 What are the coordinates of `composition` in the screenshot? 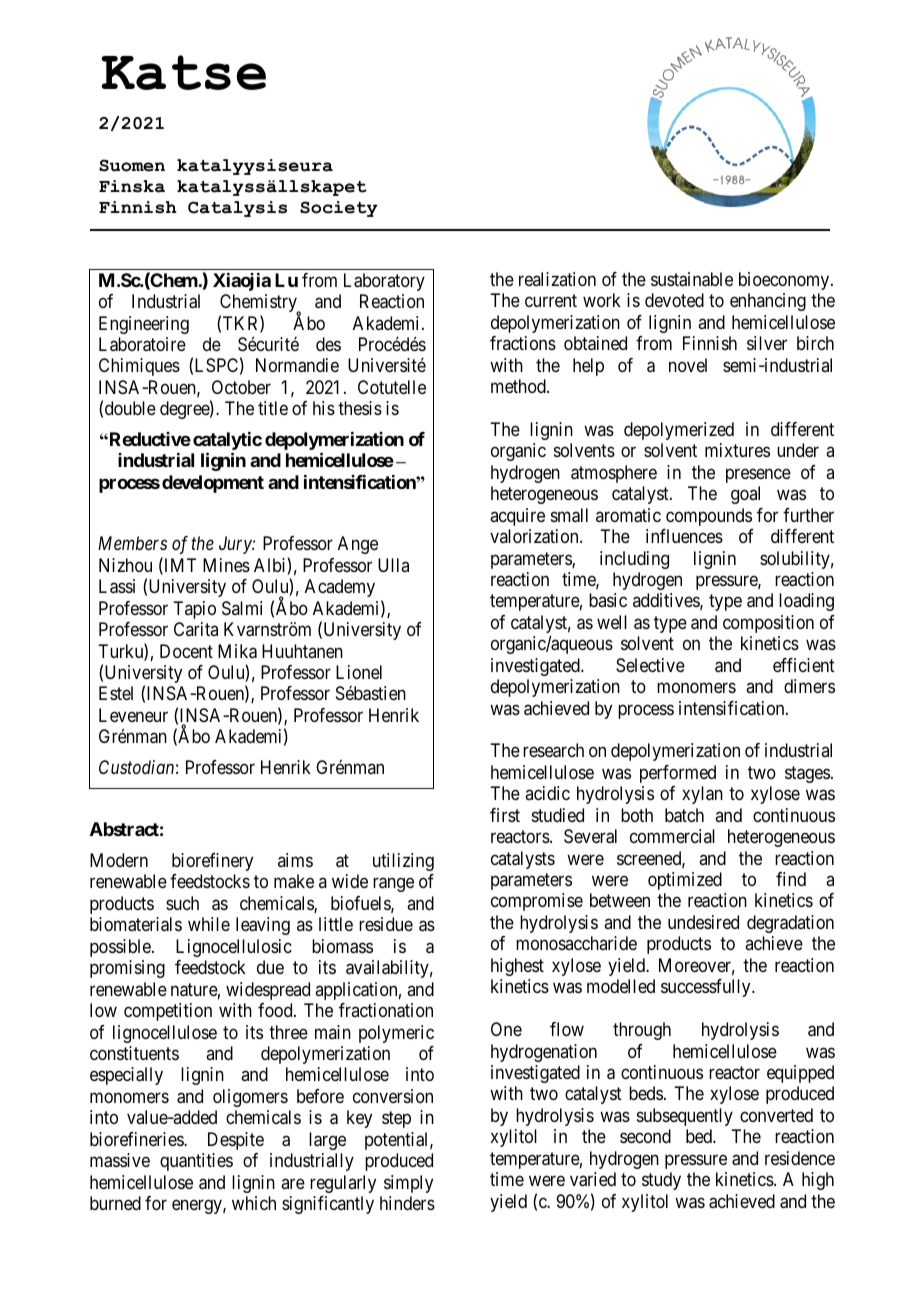 It's located at (768, 624).
